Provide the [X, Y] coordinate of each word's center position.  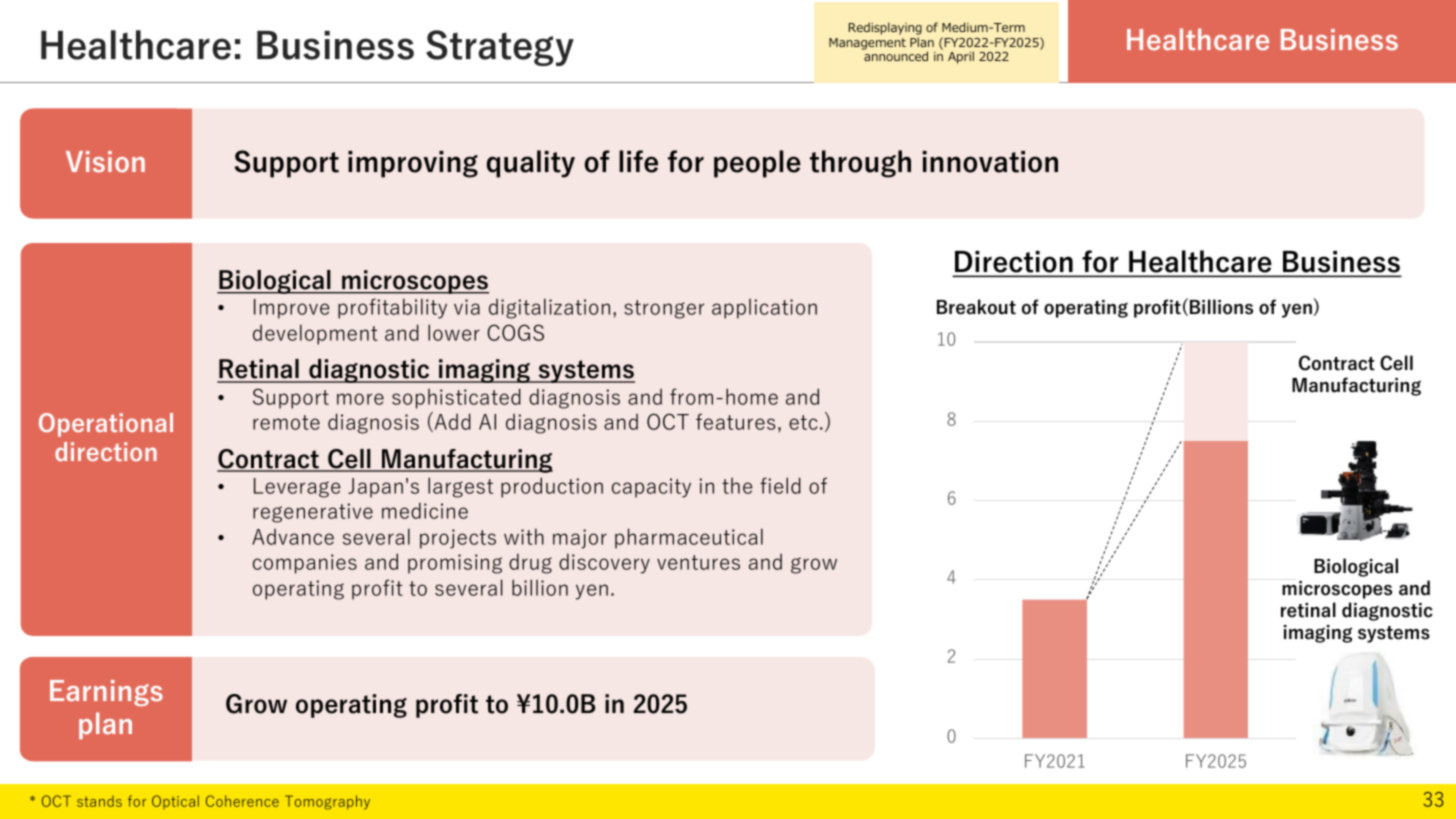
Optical [175, 802]
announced [896, 56]
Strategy [500, 48]
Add [451, 422]
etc [803, 422]
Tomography [327, 802]
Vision [105, 161]
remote [286, 422]
